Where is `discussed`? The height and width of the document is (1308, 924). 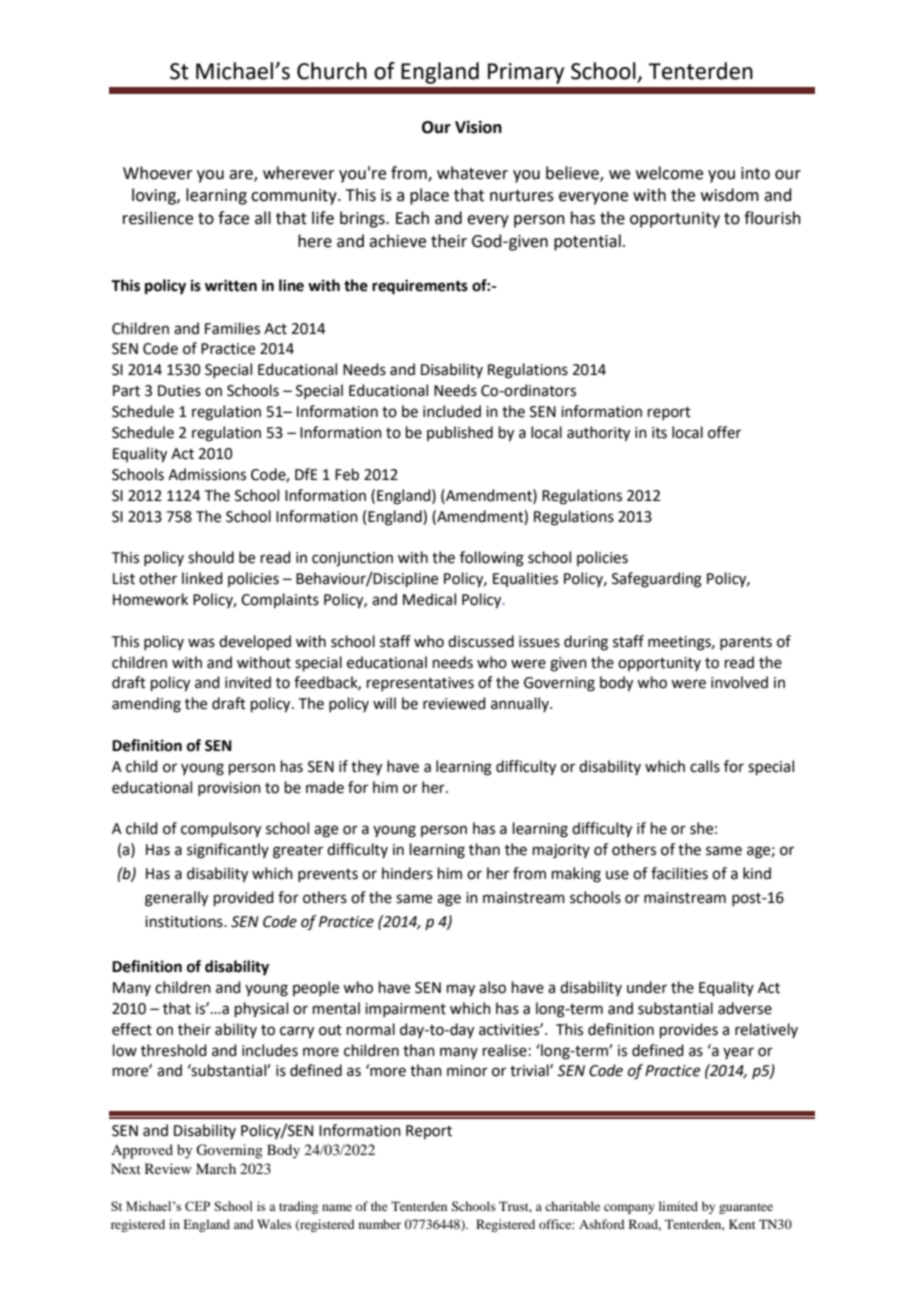 discussed is located at coordinates (481, 641).
